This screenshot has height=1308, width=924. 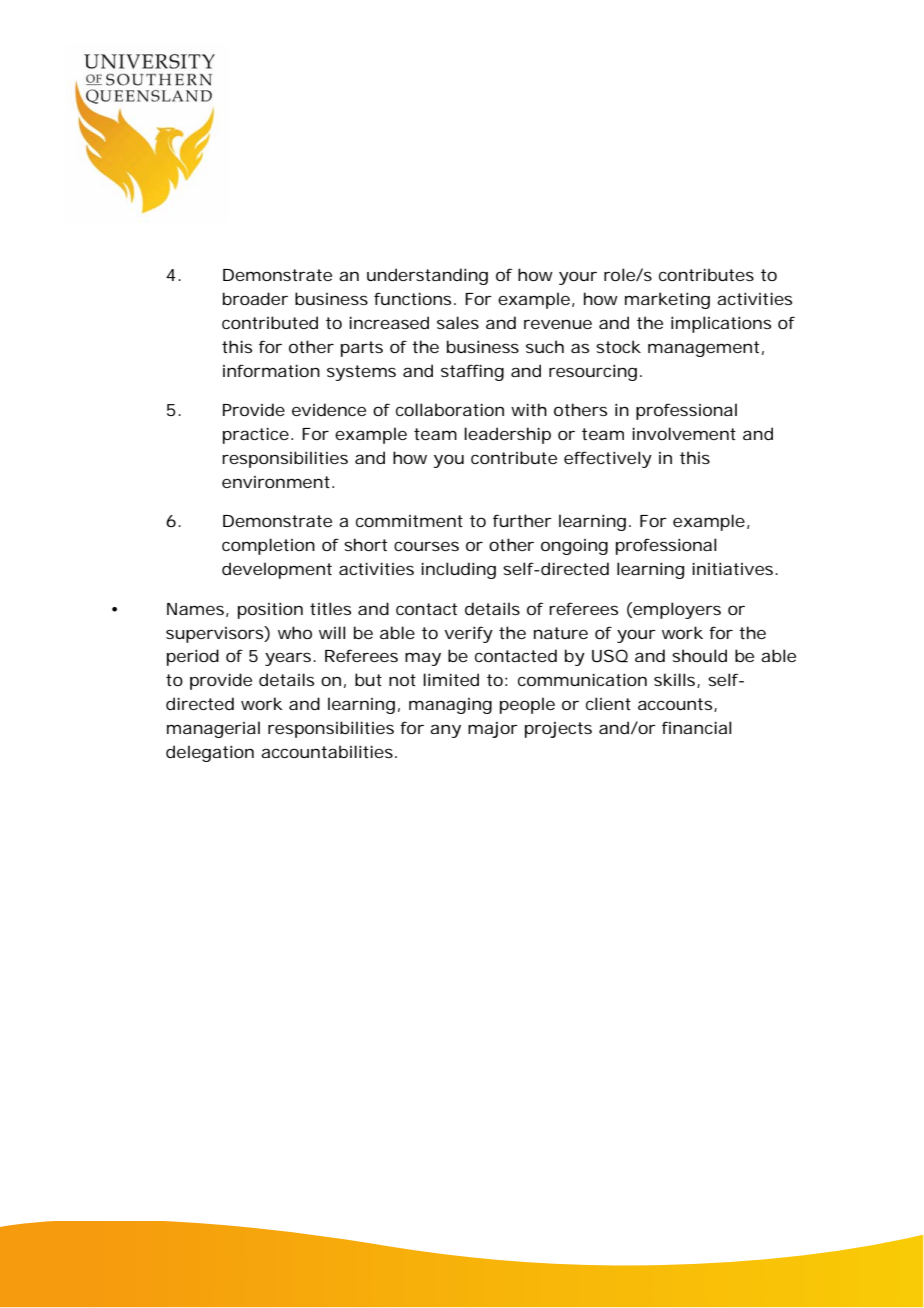 I want to click on effectively, so click(x=608, y=459).
